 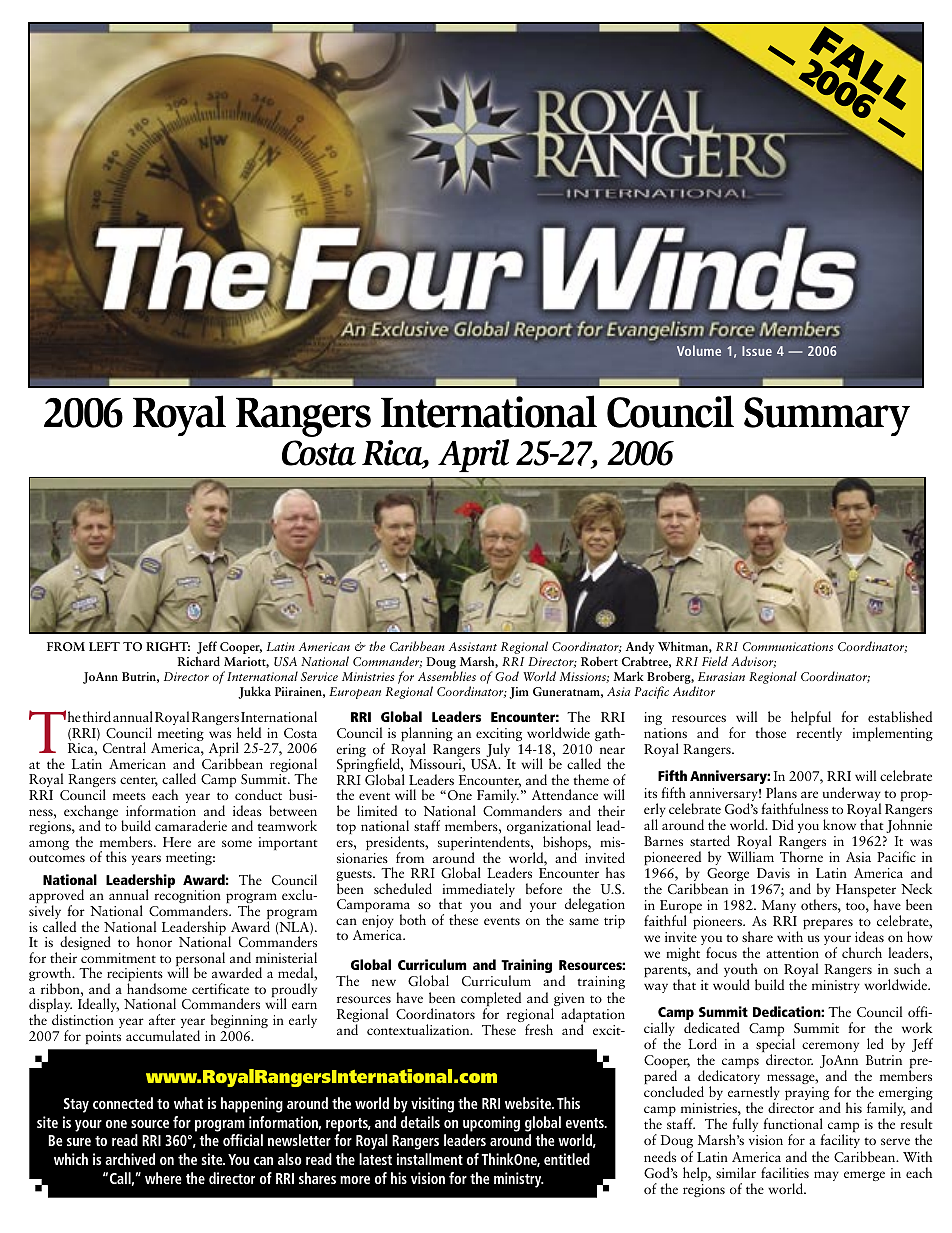 What do you see at coordinates (757, 351) in the screenshot?
I see `Issue` at bounding box center [757, 351].
